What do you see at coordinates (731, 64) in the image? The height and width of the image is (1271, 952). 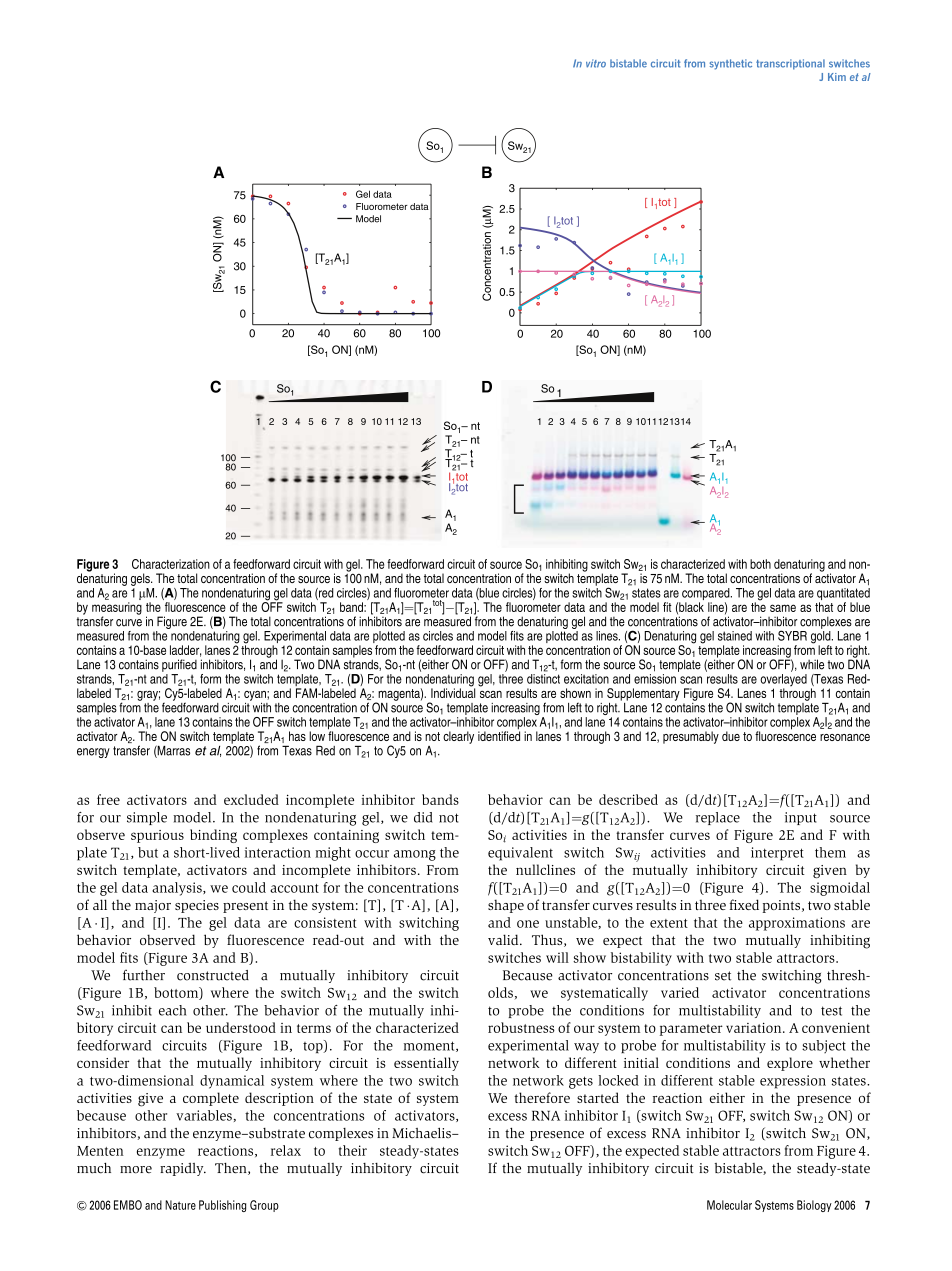 I see `synthetic` at bounding box center [731, 64].
